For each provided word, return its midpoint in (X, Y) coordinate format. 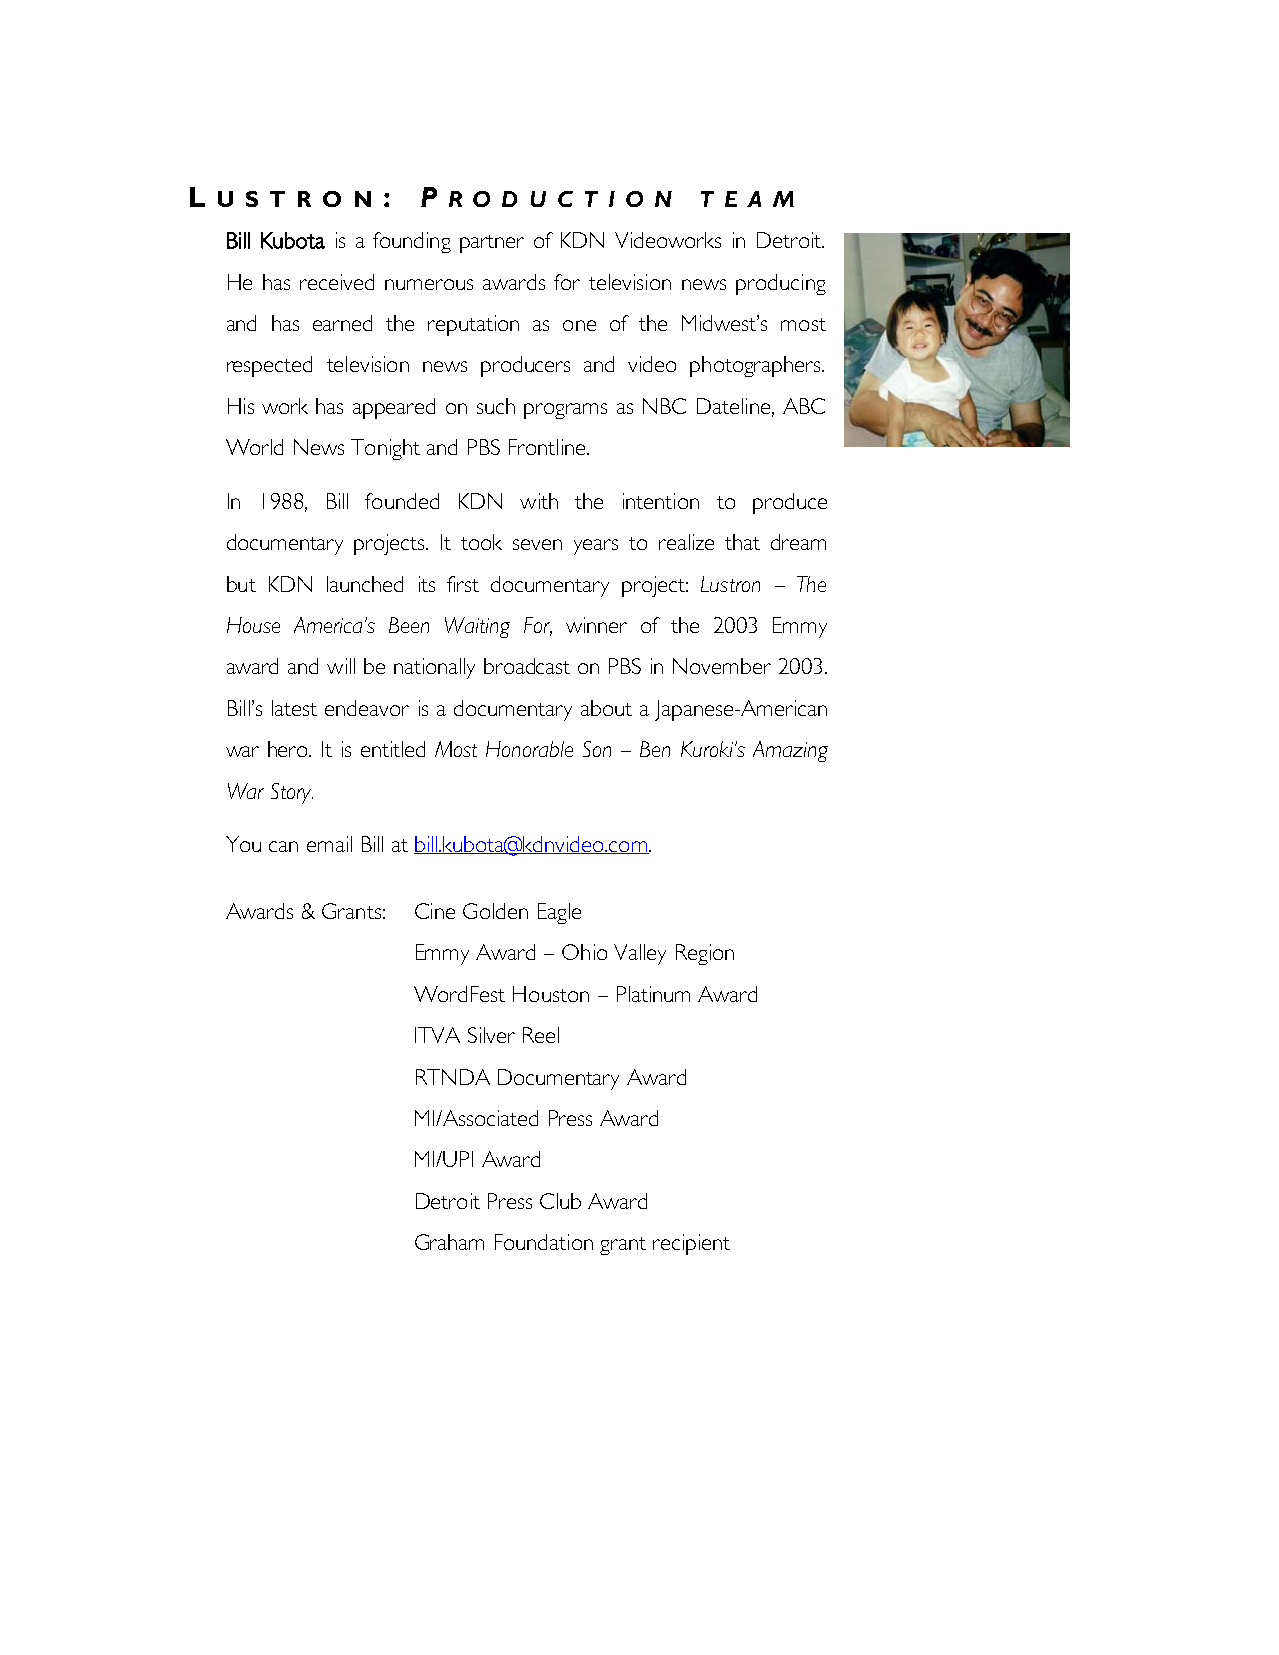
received (337, 282)
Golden (495, 911)
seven (537, 544)
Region (705, 954)
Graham (449, 1242)
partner (492, 244)
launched (365, 584)
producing (781, 284)
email (329, 844)
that (742, 542)
